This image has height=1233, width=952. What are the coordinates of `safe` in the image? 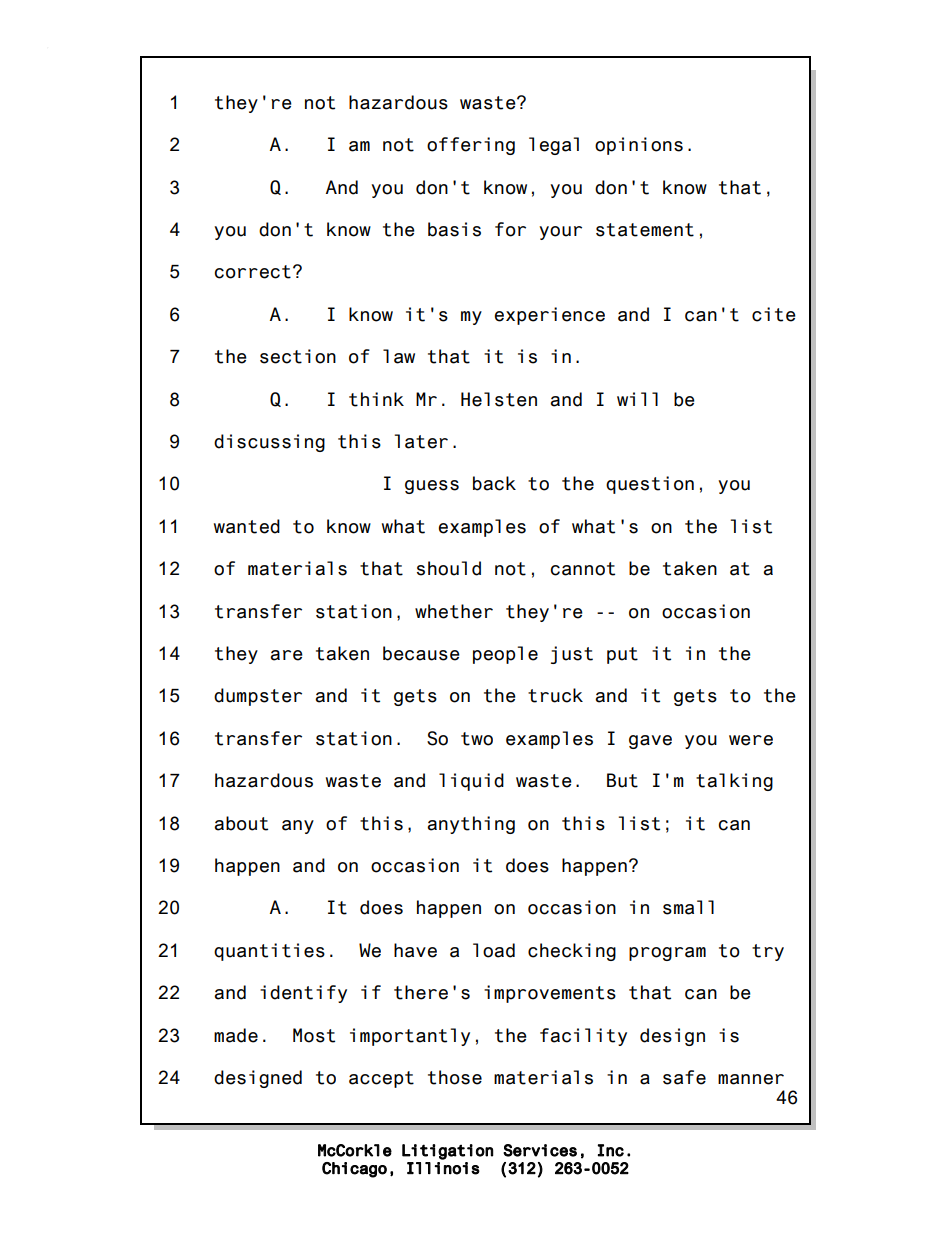 It's located at (684, 1077).
